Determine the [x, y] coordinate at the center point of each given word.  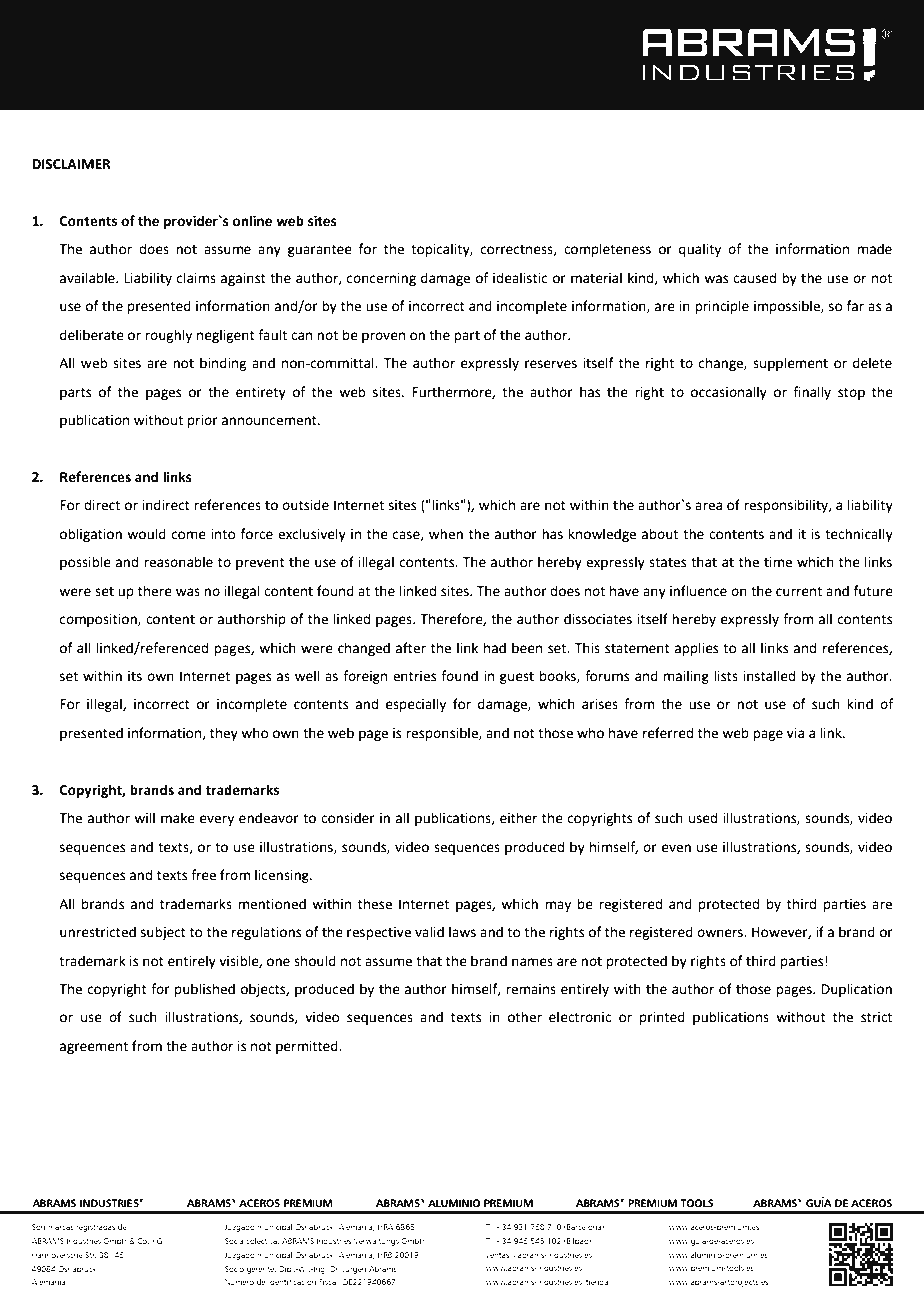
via [795, 733]
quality [700, 250]
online [252, 221]
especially [416, 705]
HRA [385, 1227]
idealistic [520, 278]
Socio [234, 1269]
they [224, 734]
